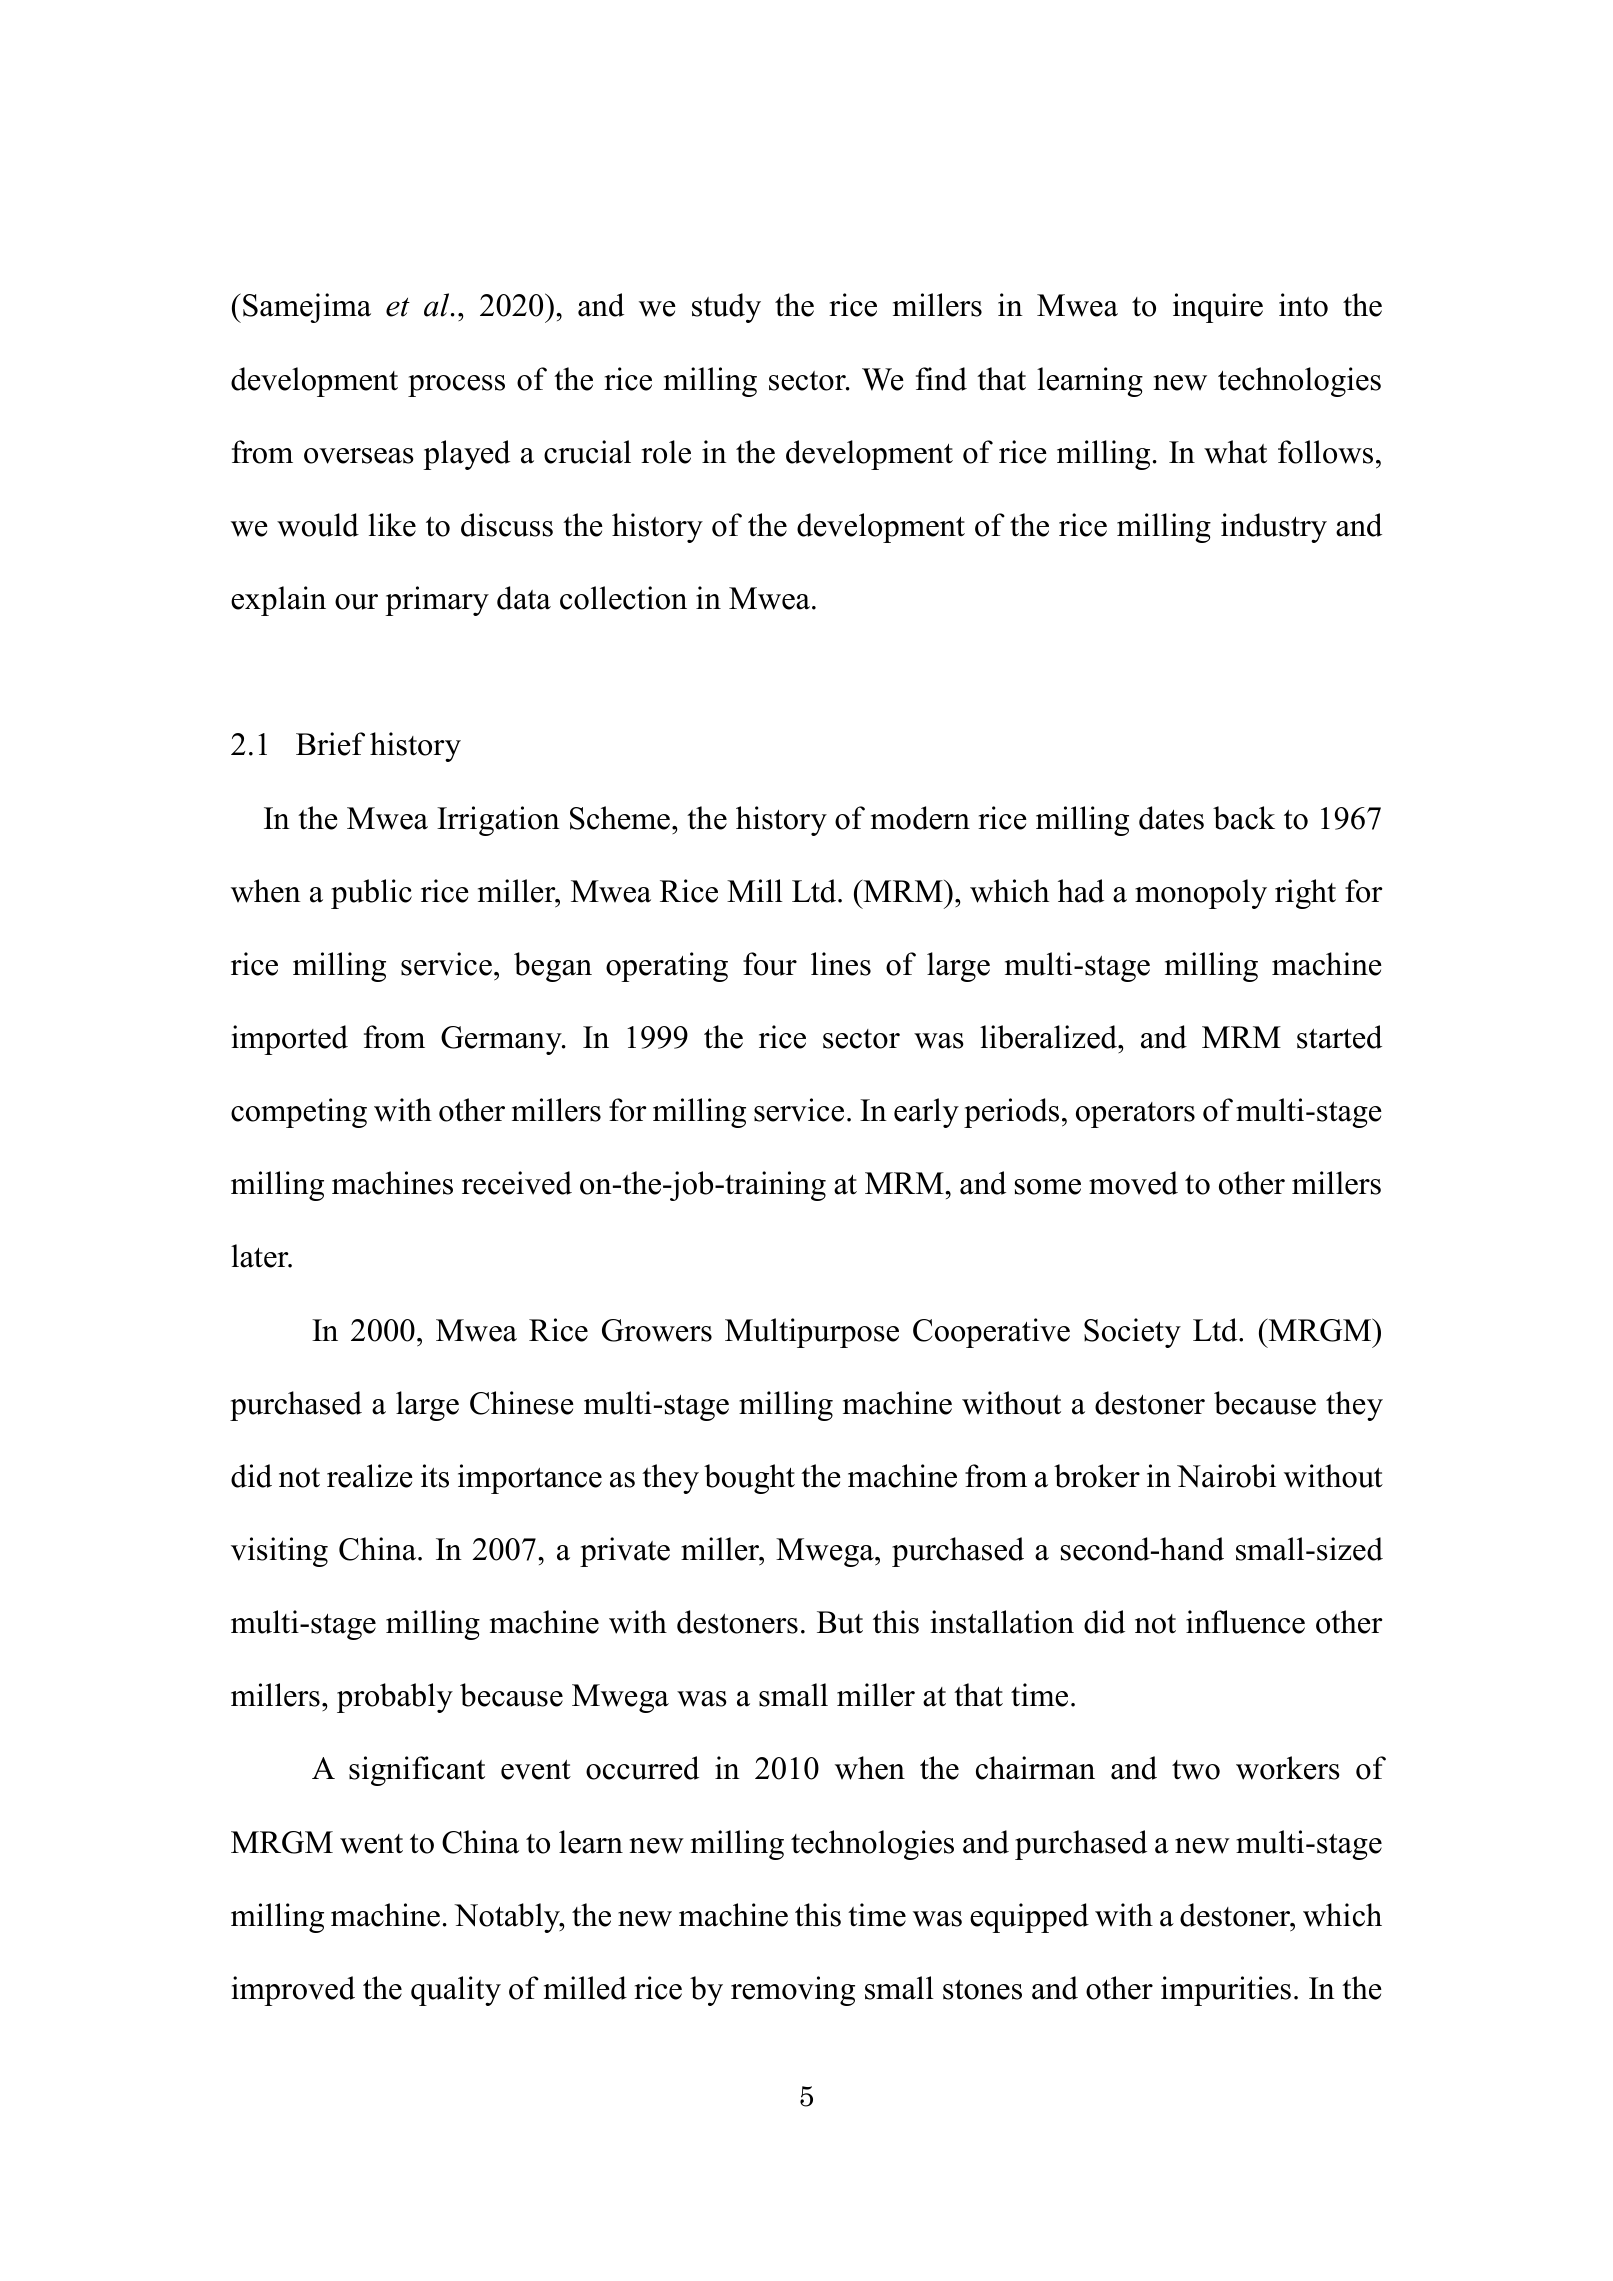 The height and width of the image is (2281, 1613). I want to click on removing, so click(793, 1991).
